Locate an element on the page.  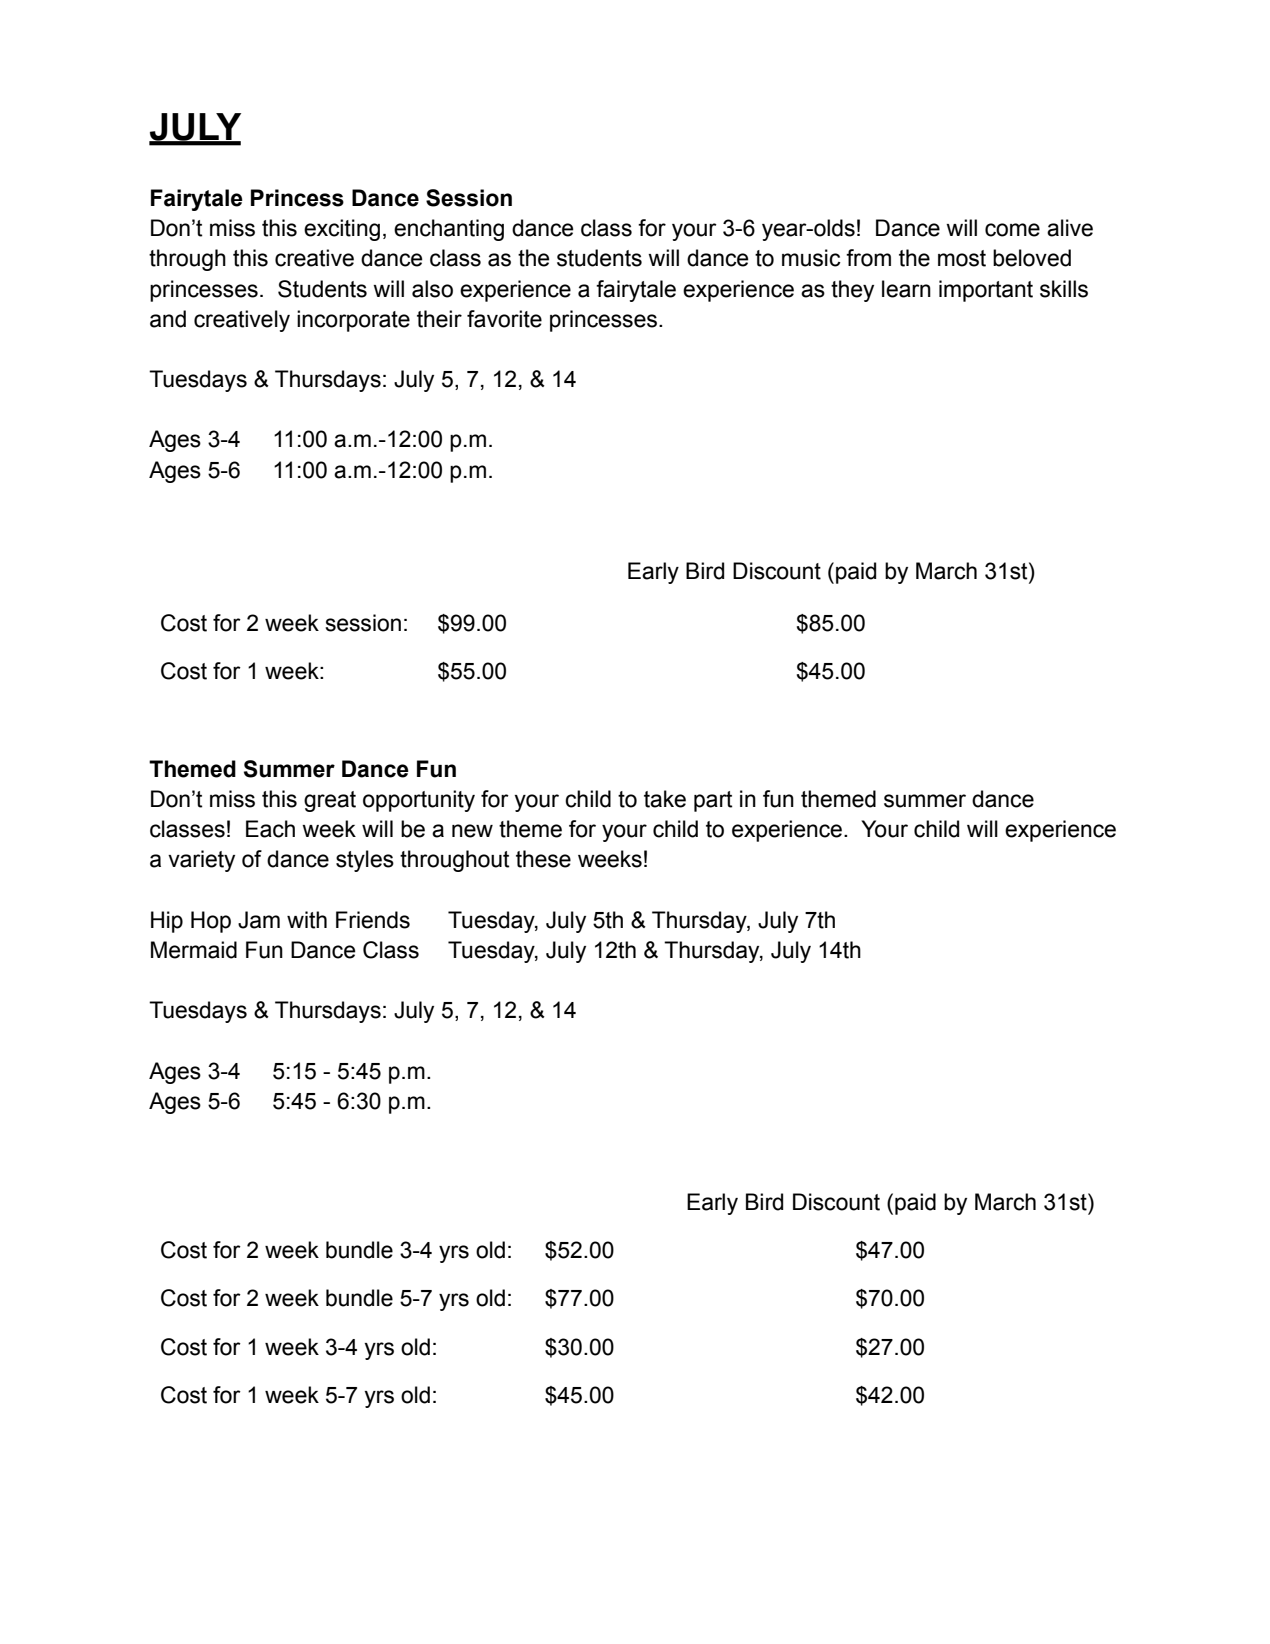
enchanting is located at coordinates (449, 230).
